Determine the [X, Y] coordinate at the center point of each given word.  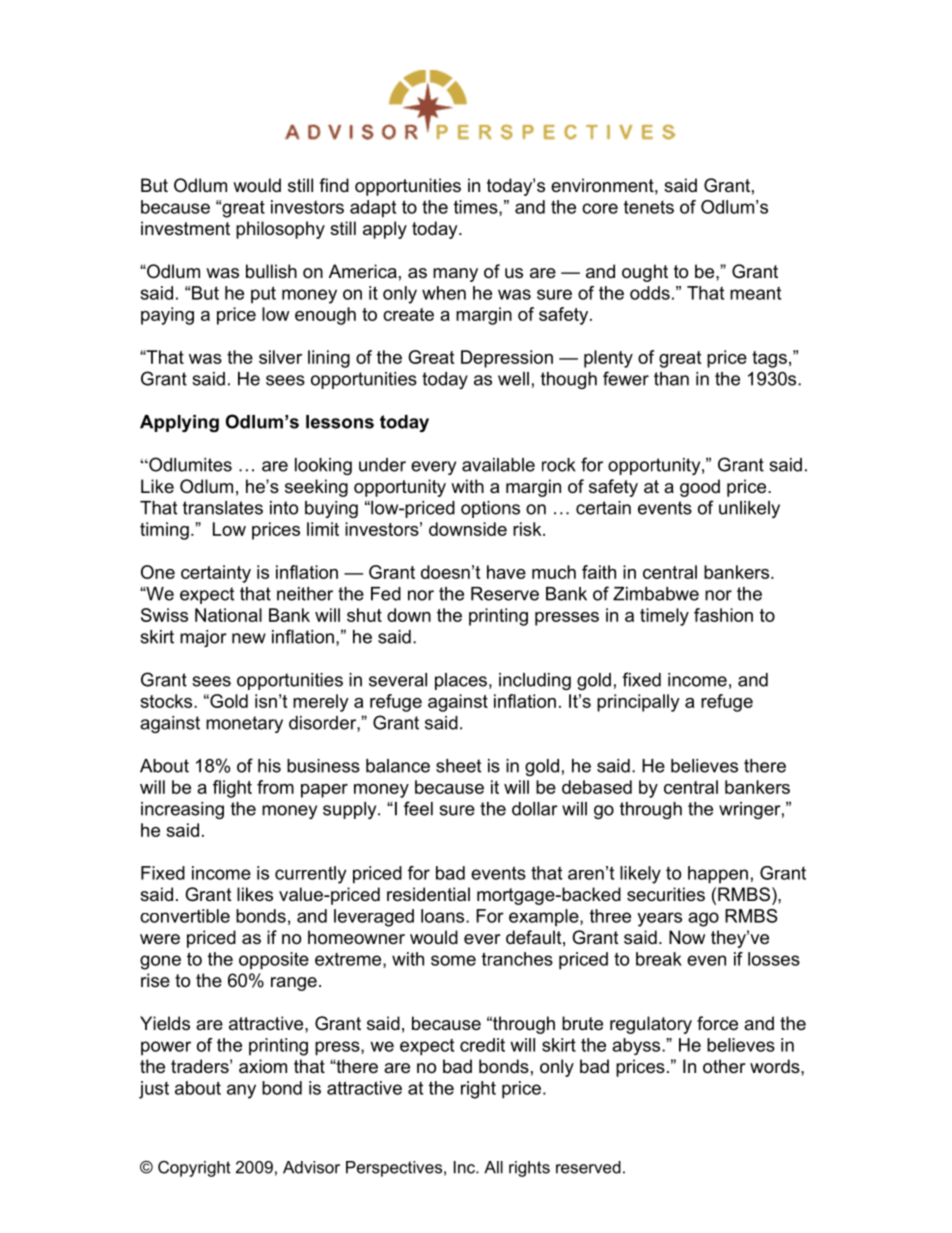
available [498, 465]
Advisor [311, 1167]
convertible [185, 916]
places [461, 681]
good [700, 488]
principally [638, 703]
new [249, 638]
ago [703, 919]
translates [223, 508]
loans [444, 916]
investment [185, 228]
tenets [649, 207]
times [477, 208]
